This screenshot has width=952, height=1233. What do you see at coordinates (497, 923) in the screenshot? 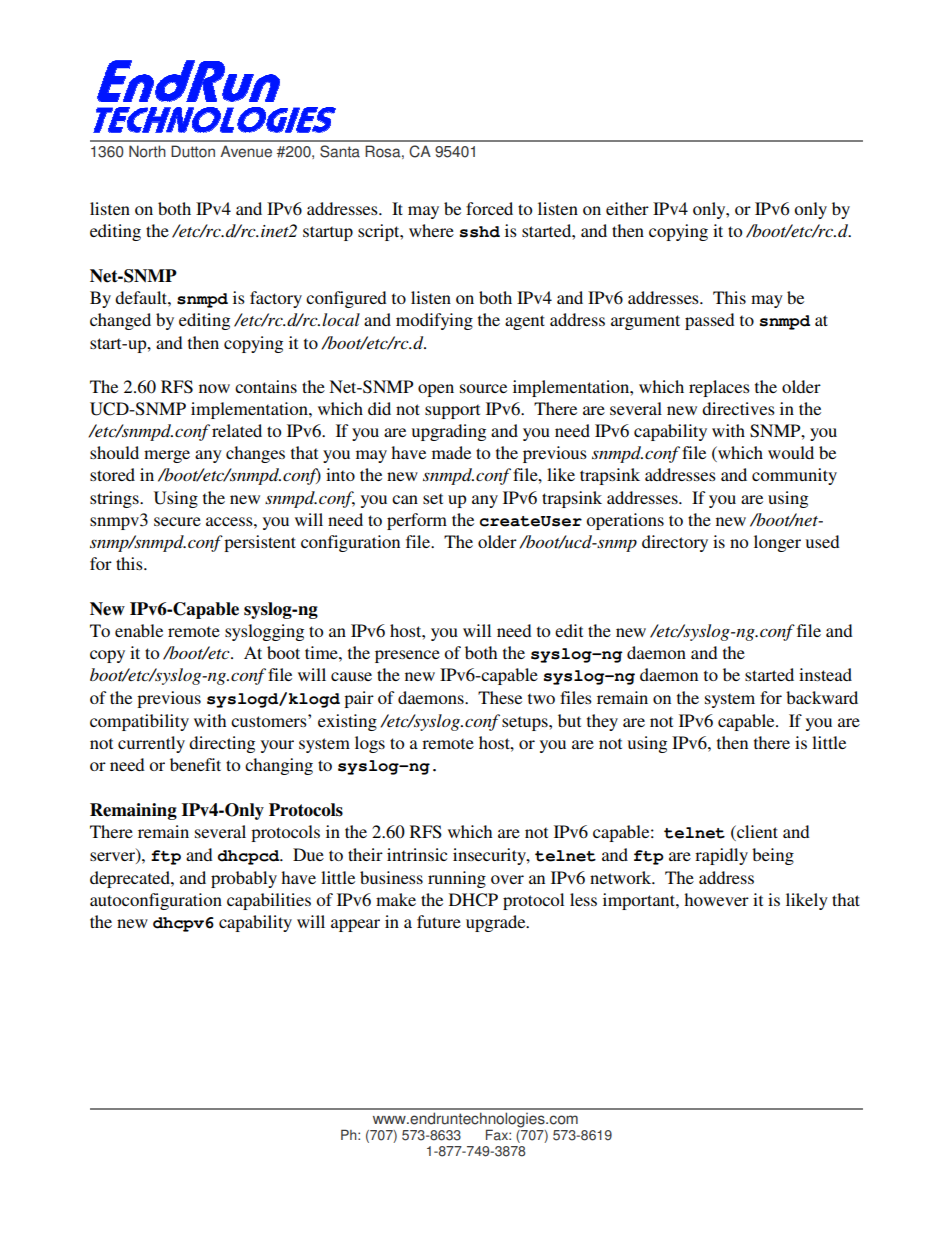
I see `upgrade` at bounding box center [497, 923].
